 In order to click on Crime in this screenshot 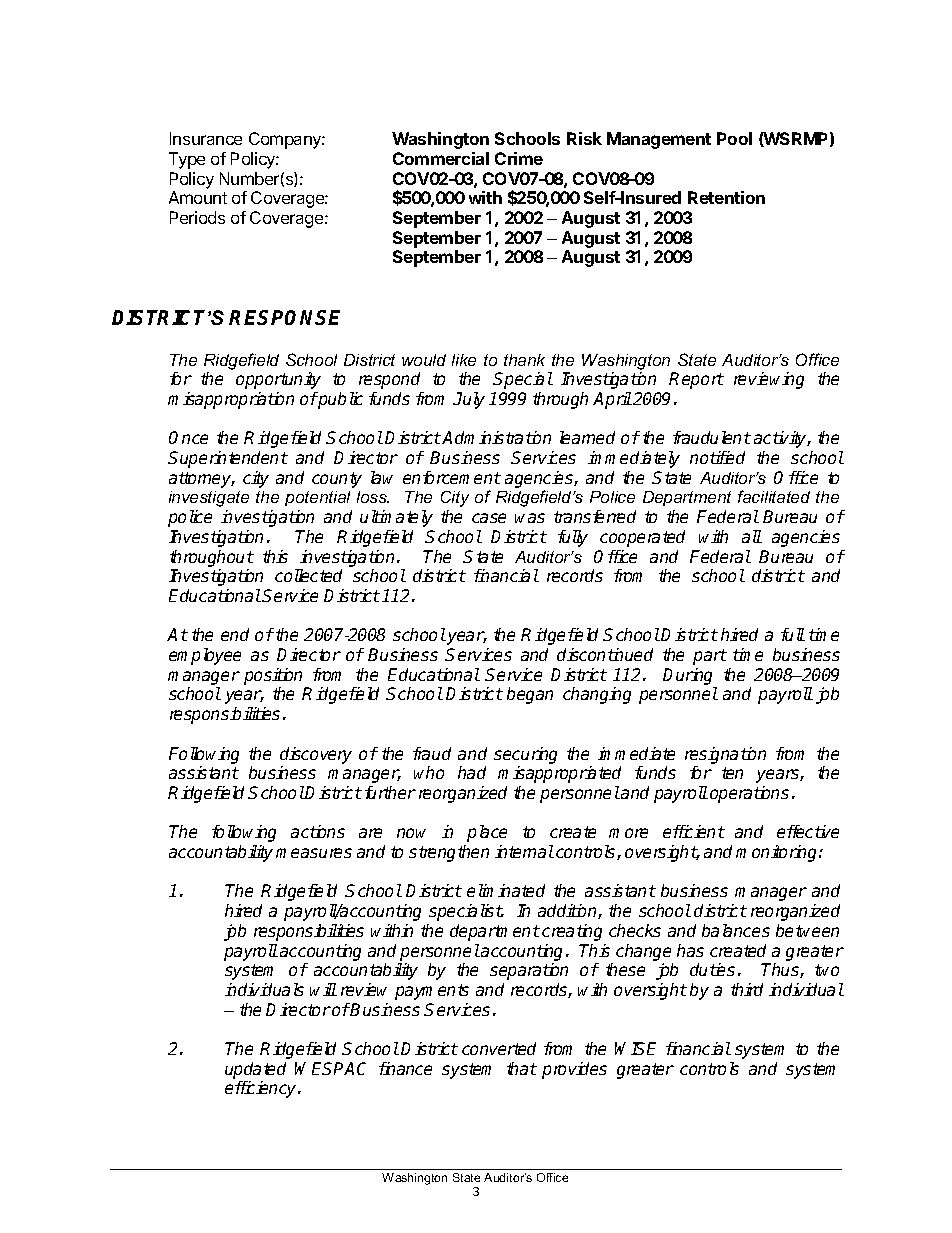, I will do `click(519, 158)`.
